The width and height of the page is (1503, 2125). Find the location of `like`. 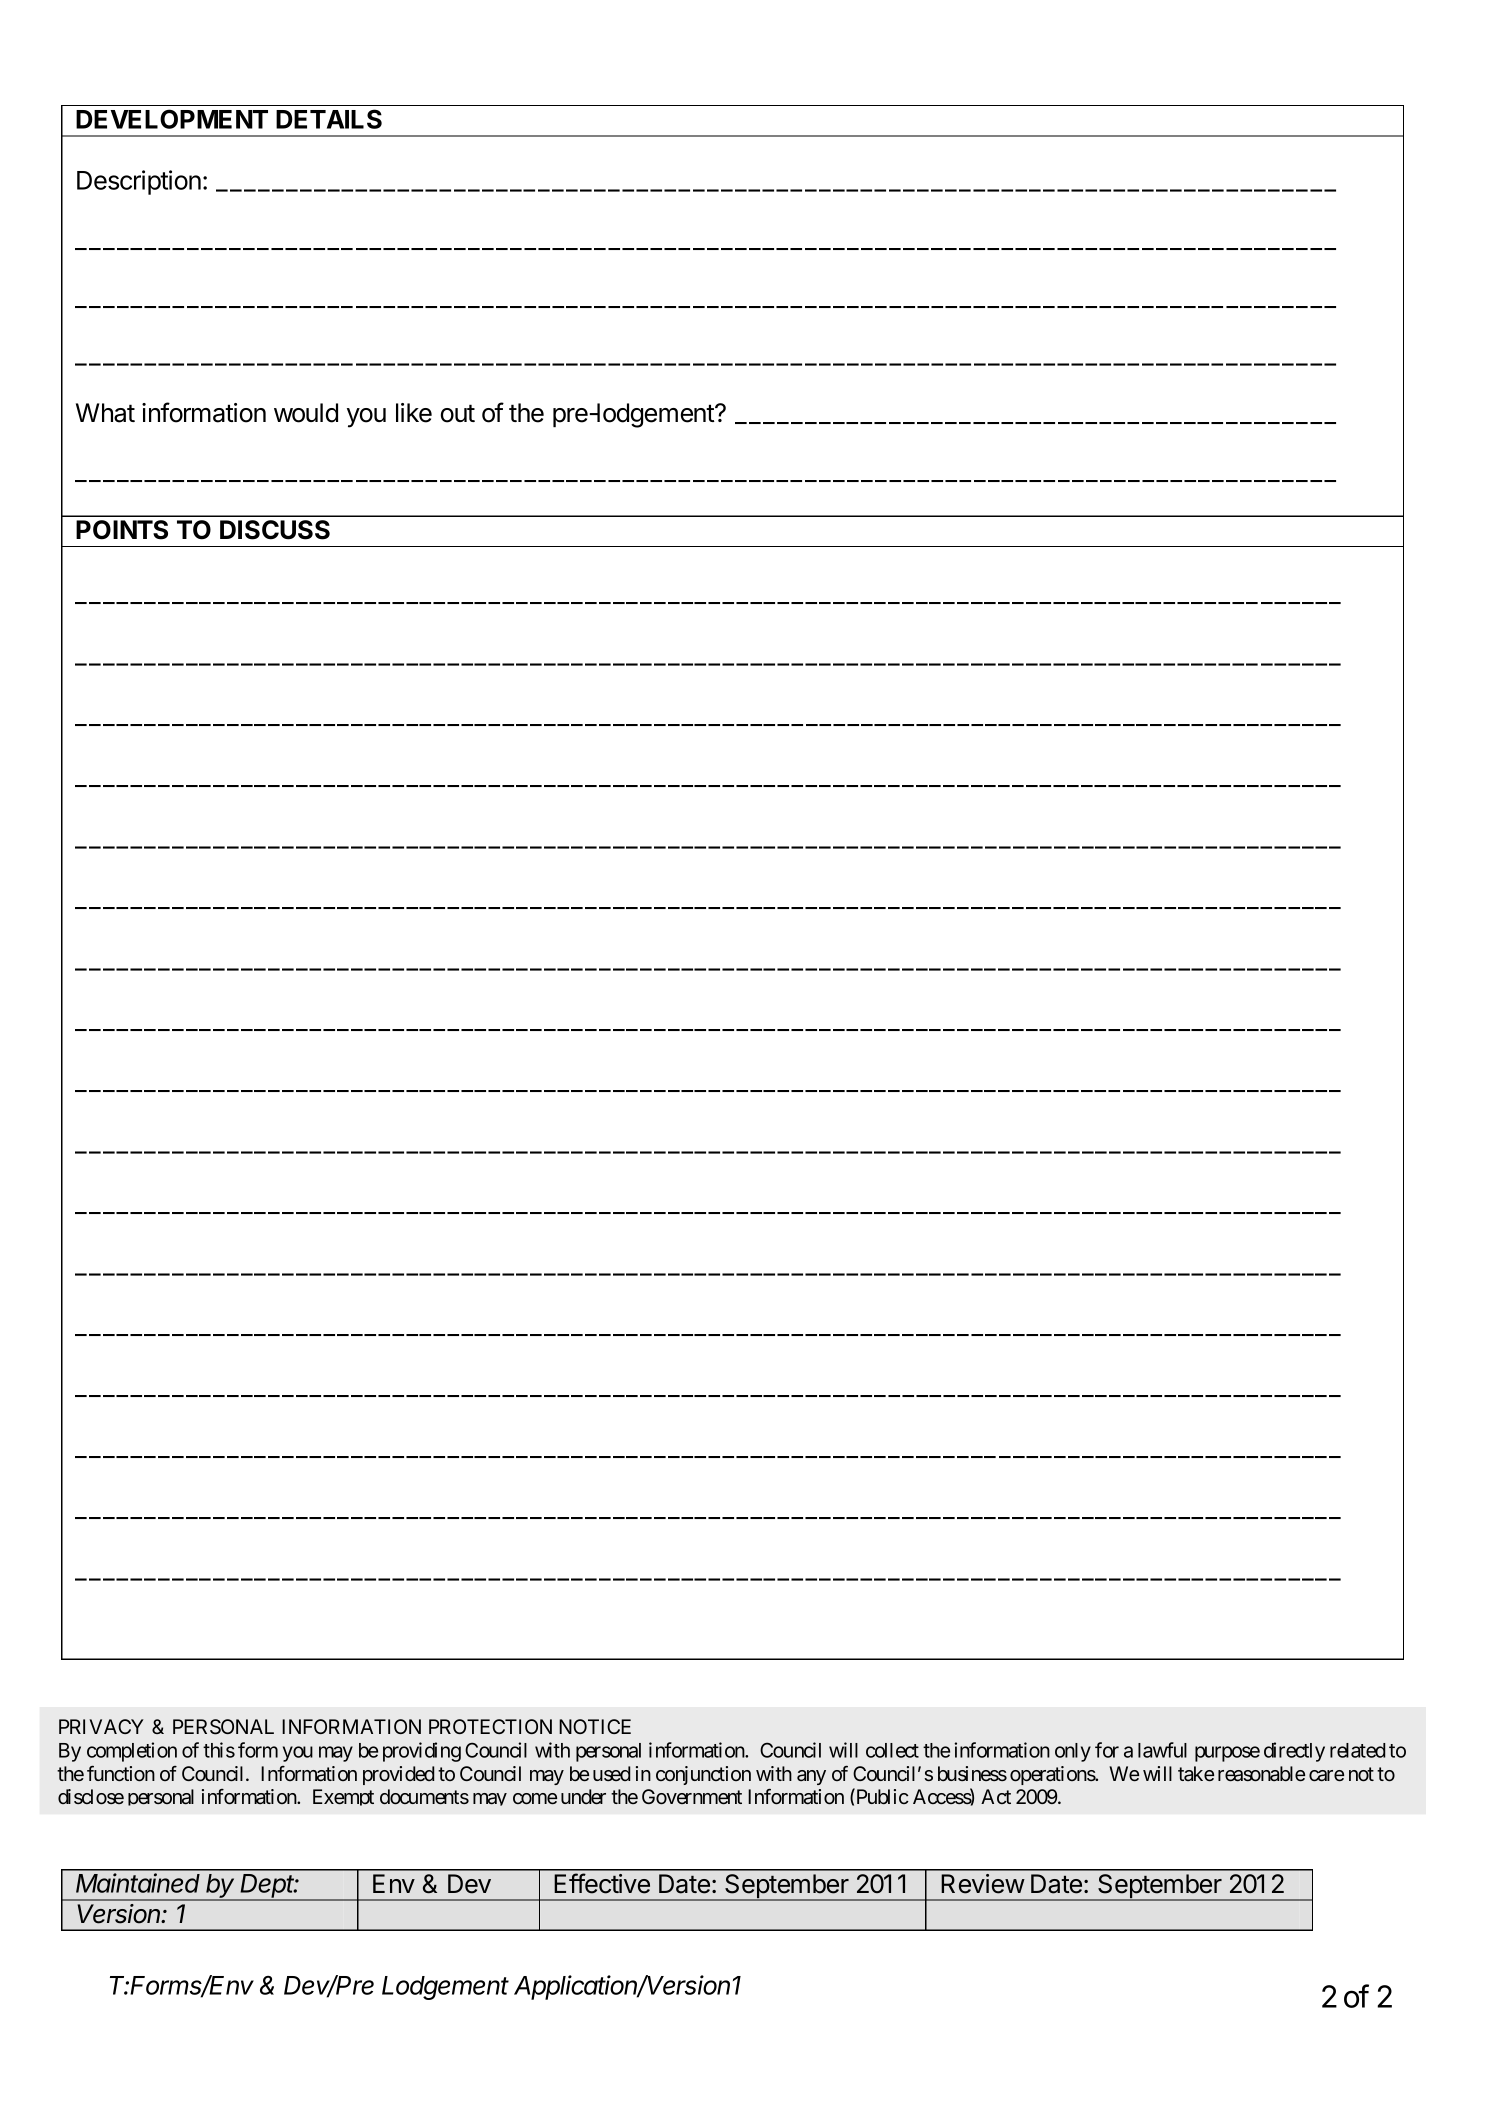

like is located at coordinates (414, 413).
